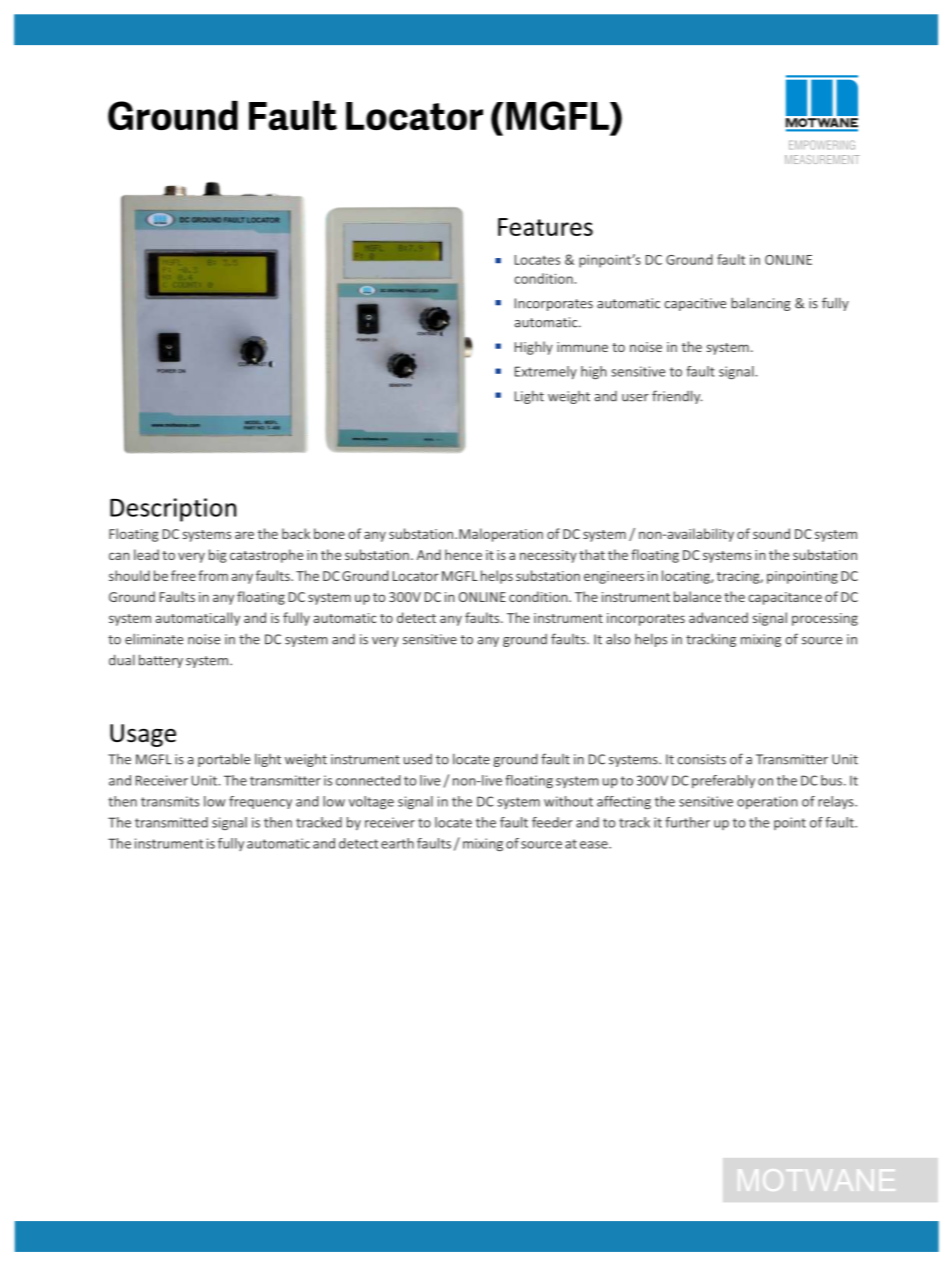  I want to click on balancing, so click(761, 304).
